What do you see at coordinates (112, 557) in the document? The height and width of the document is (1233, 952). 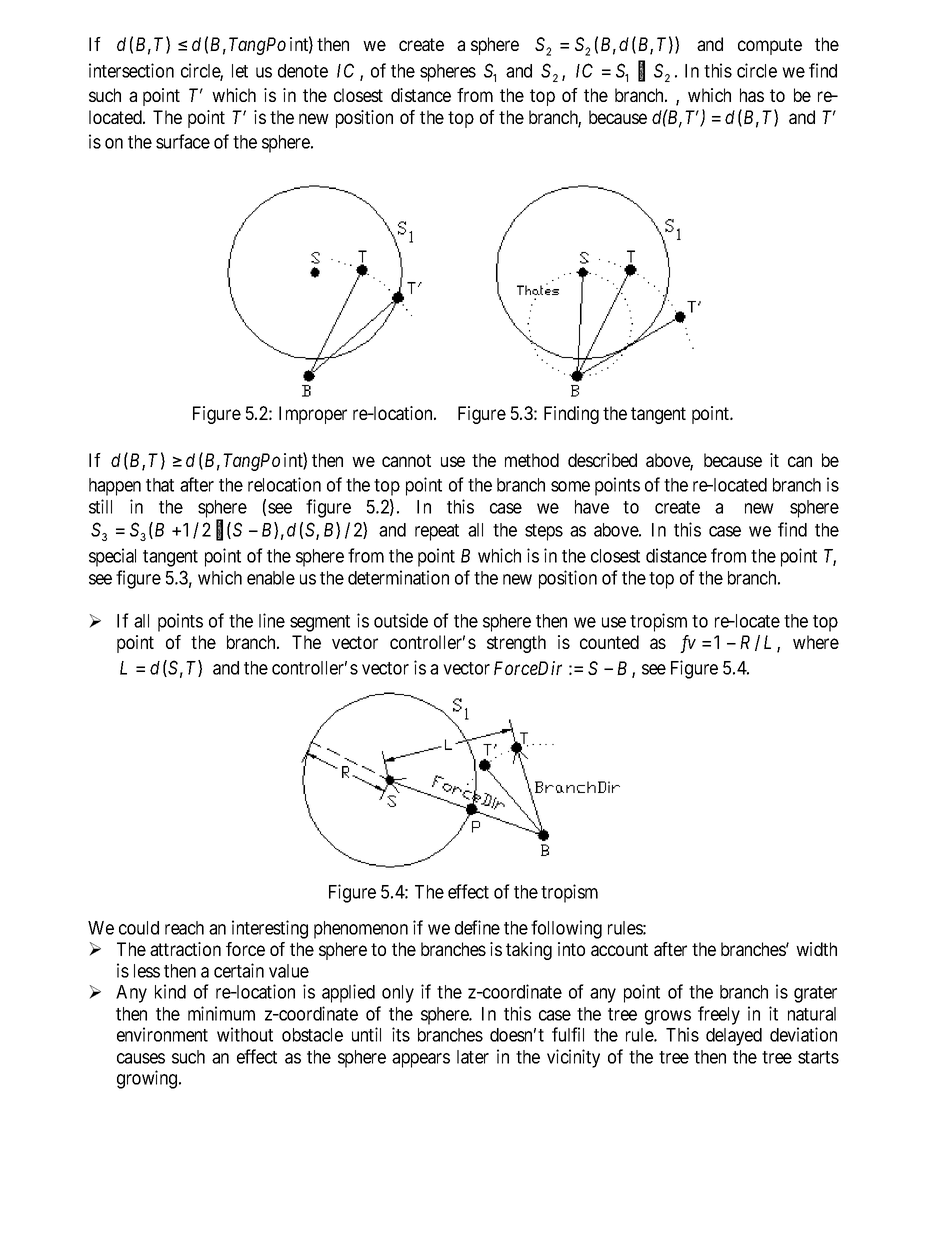 I see `special` at bounding box center [112, 557].
